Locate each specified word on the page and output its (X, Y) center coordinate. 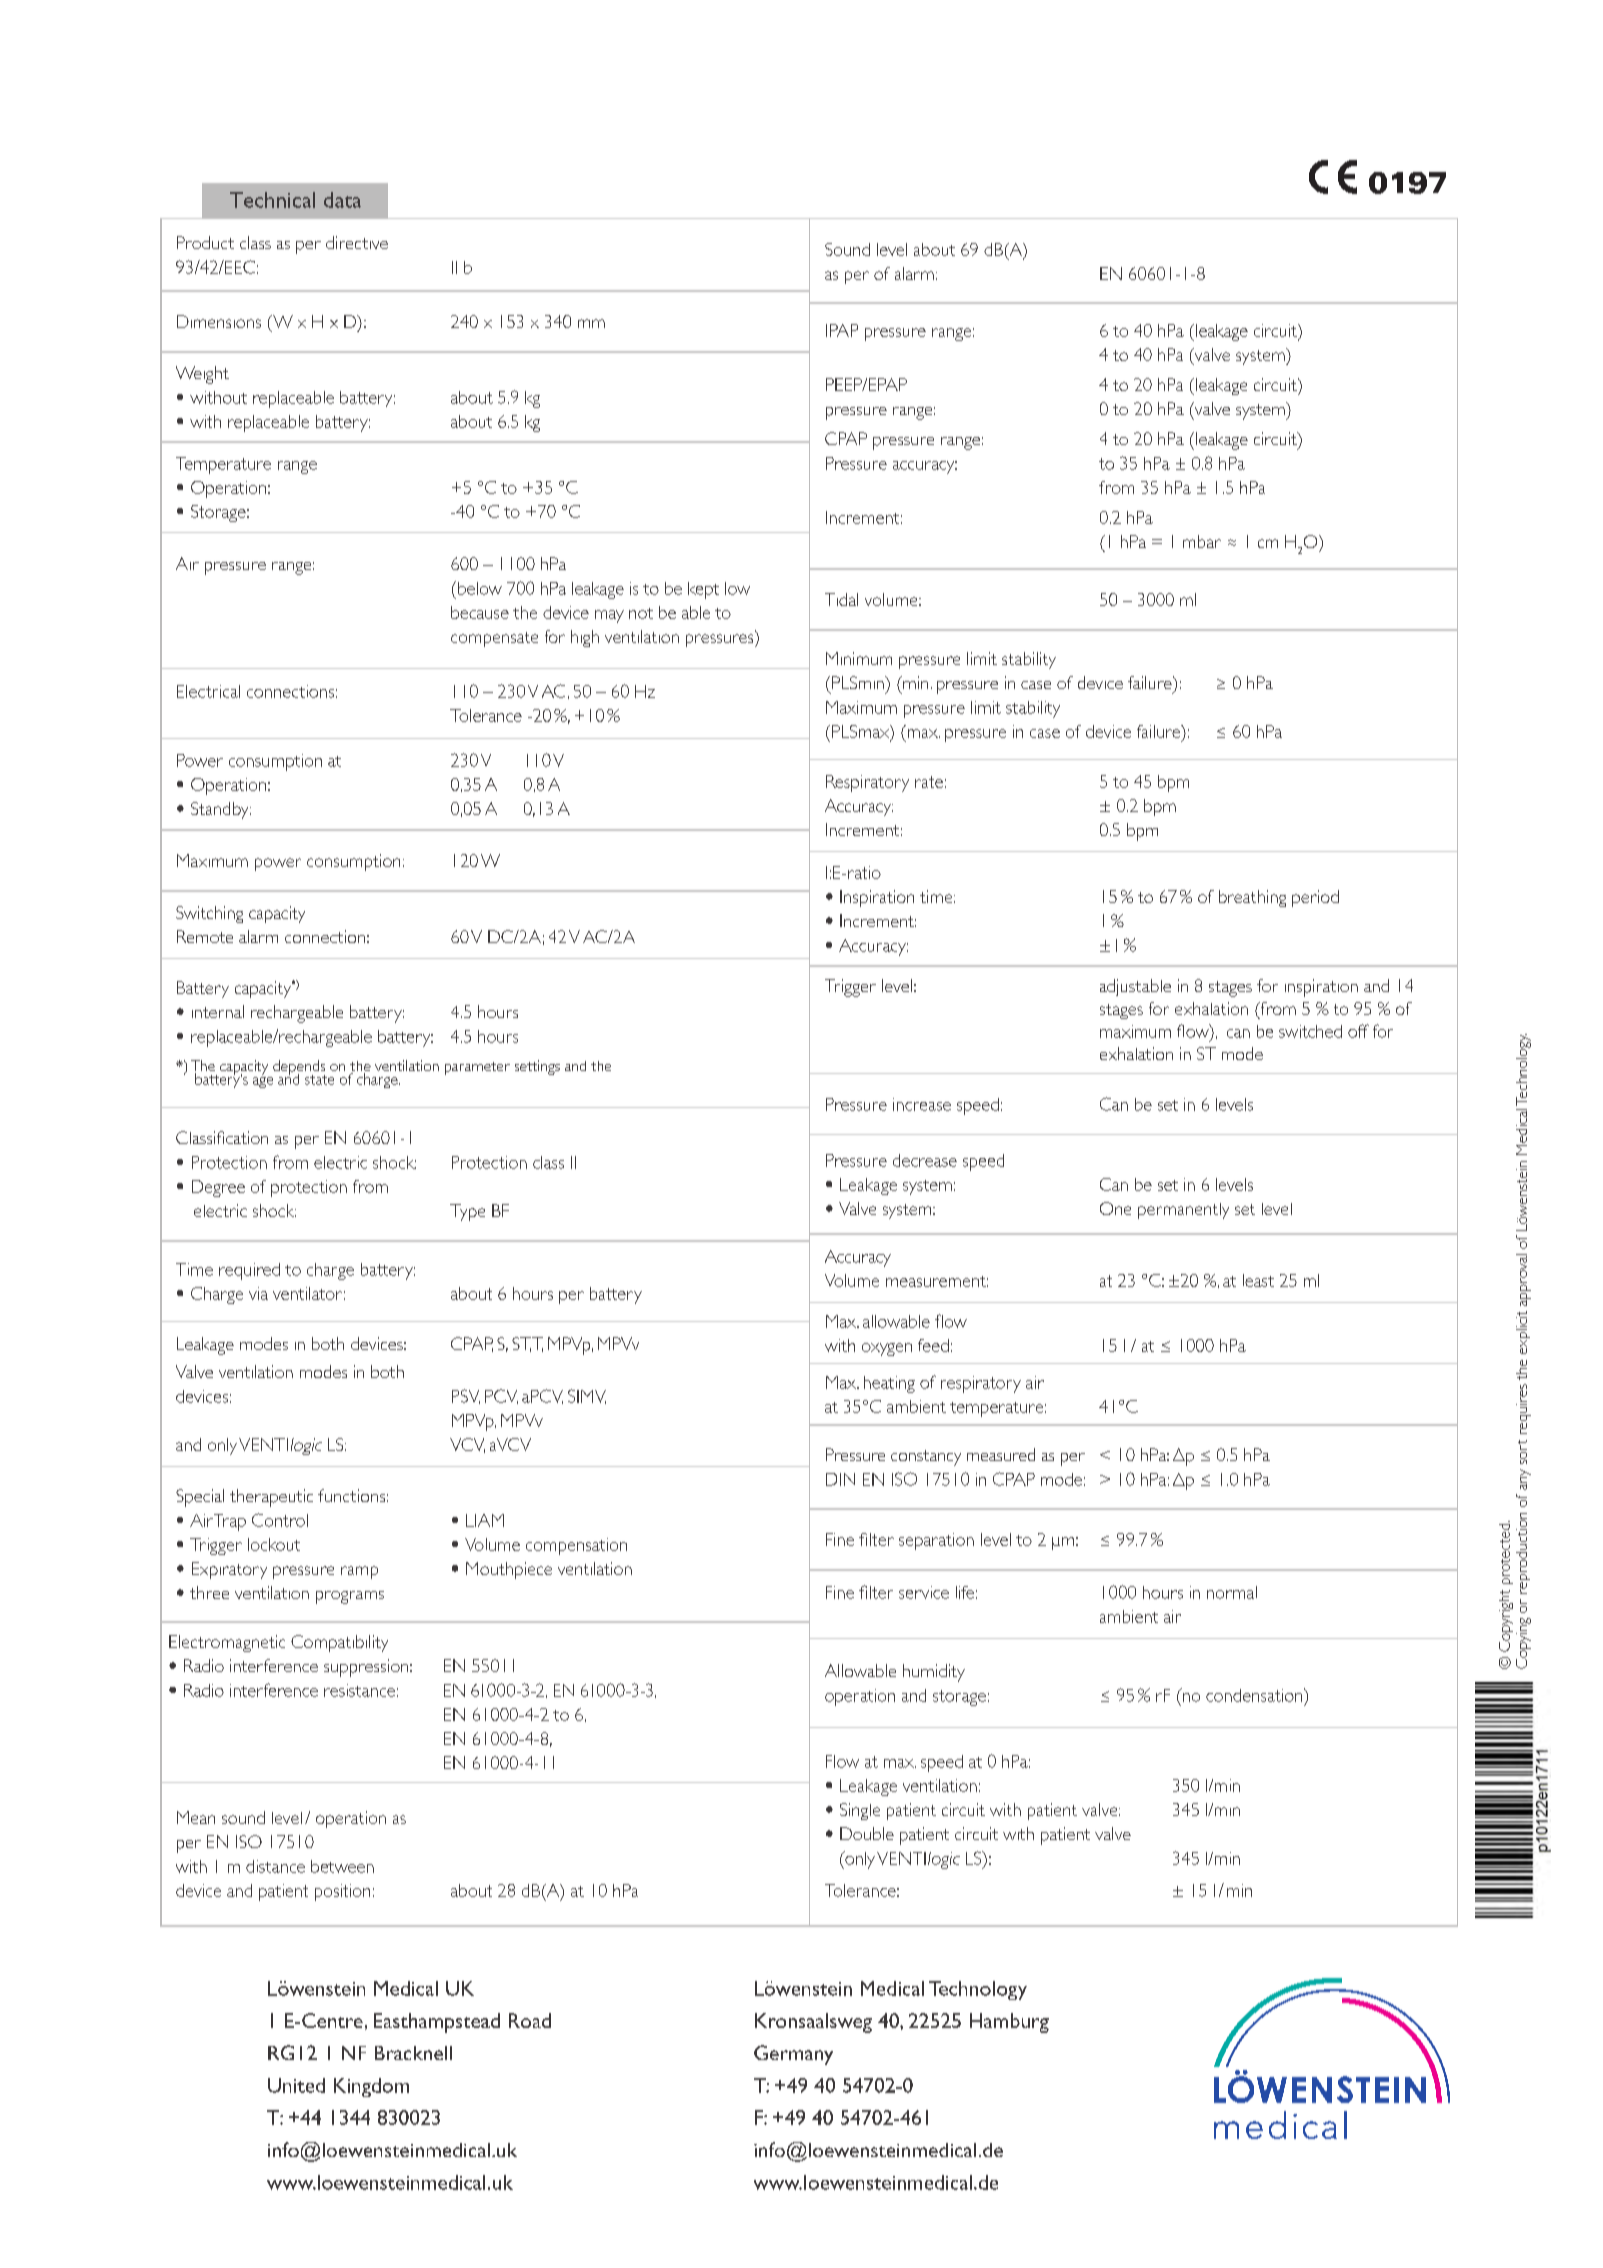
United (296, 2085)
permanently (1183, 1211)
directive (357, 242)
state (319, 1080)
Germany (793, 2055)
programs (350, 1597)
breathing (1252, 898)
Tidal (841, 599)
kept (703, 590)
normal (1232, 1592)
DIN (840, 1479)
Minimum (859, 658)
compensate (494, 639)
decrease (925, 1160)
